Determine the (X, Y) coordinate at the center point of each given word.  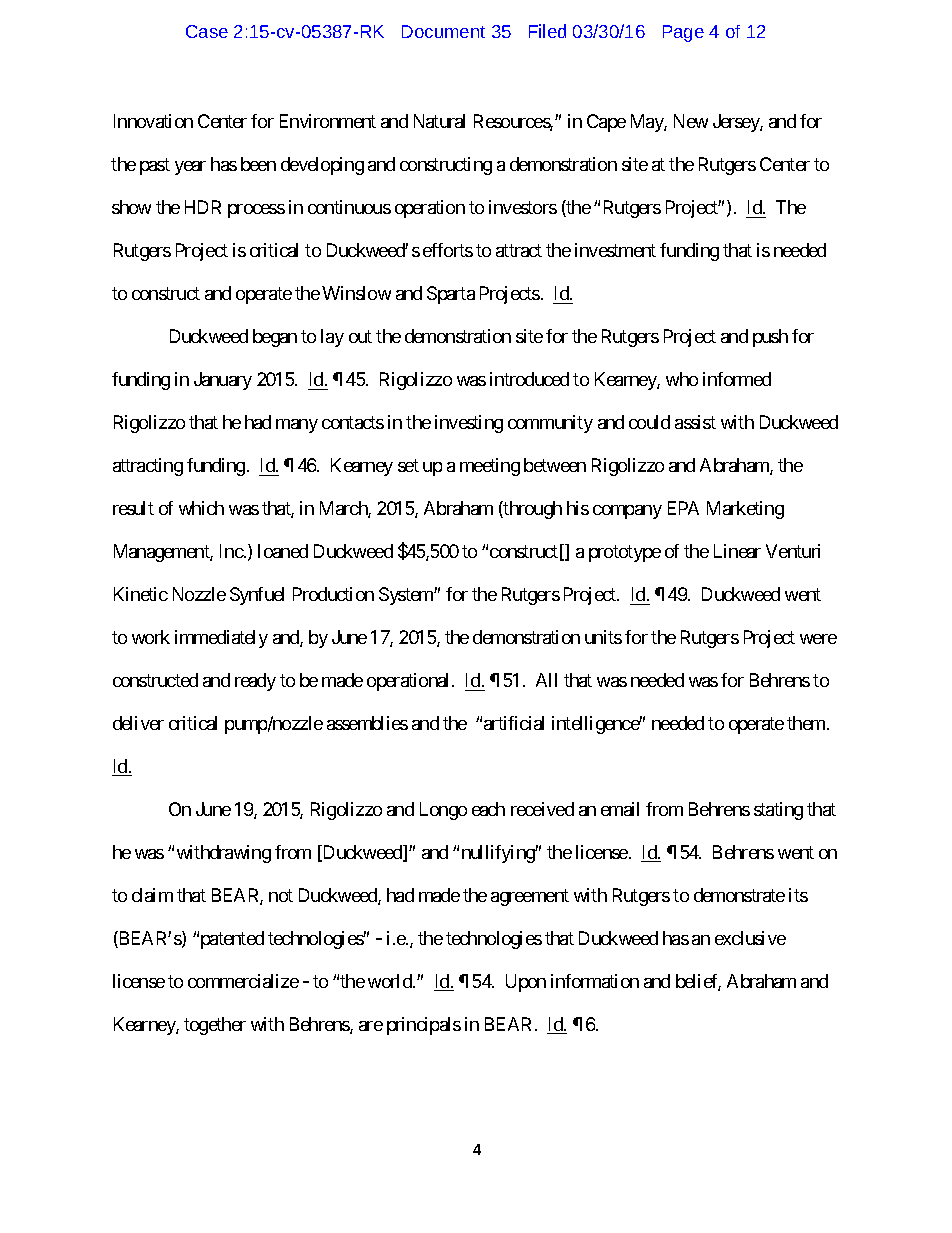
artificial (514, 723)
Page (683, 33)
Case (207, 31)
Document (443, 31)
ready (255, 682)
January (223, 381)
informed (737, 379)
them (806, 723)
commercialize (243, 981)
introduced (529, 379)
